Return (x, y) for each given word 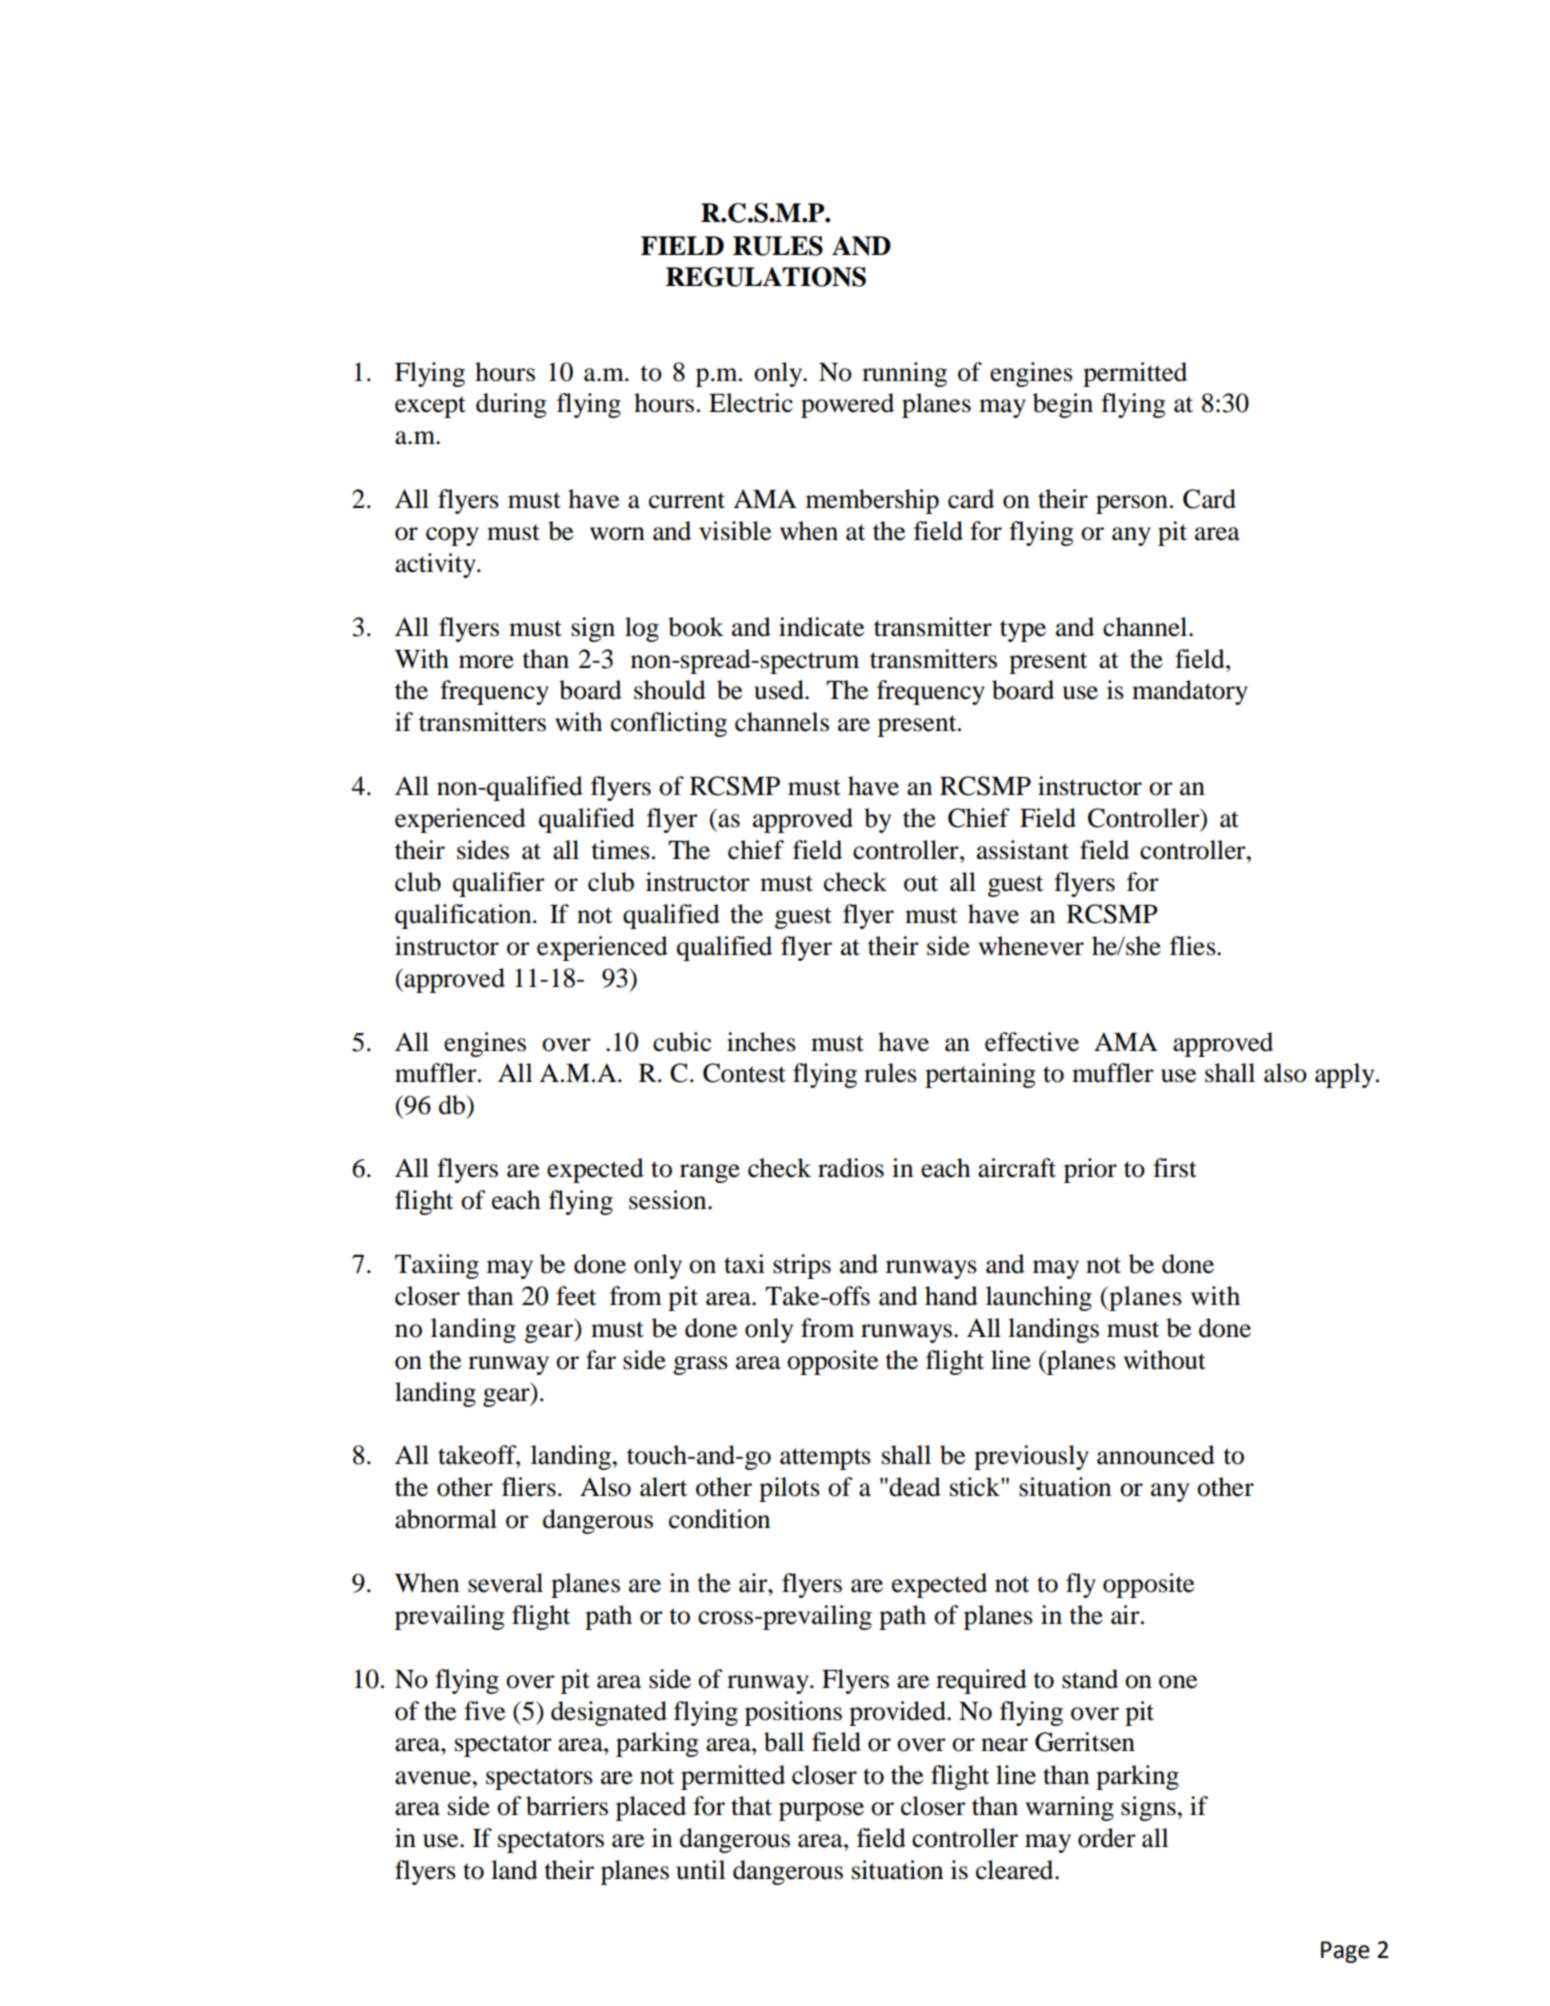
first (1175, 1168)
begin (1063, 405)
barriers (567, 1806)
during (511, 405)
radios (851, 1168)
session (669, 1200)
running (904, 374)
